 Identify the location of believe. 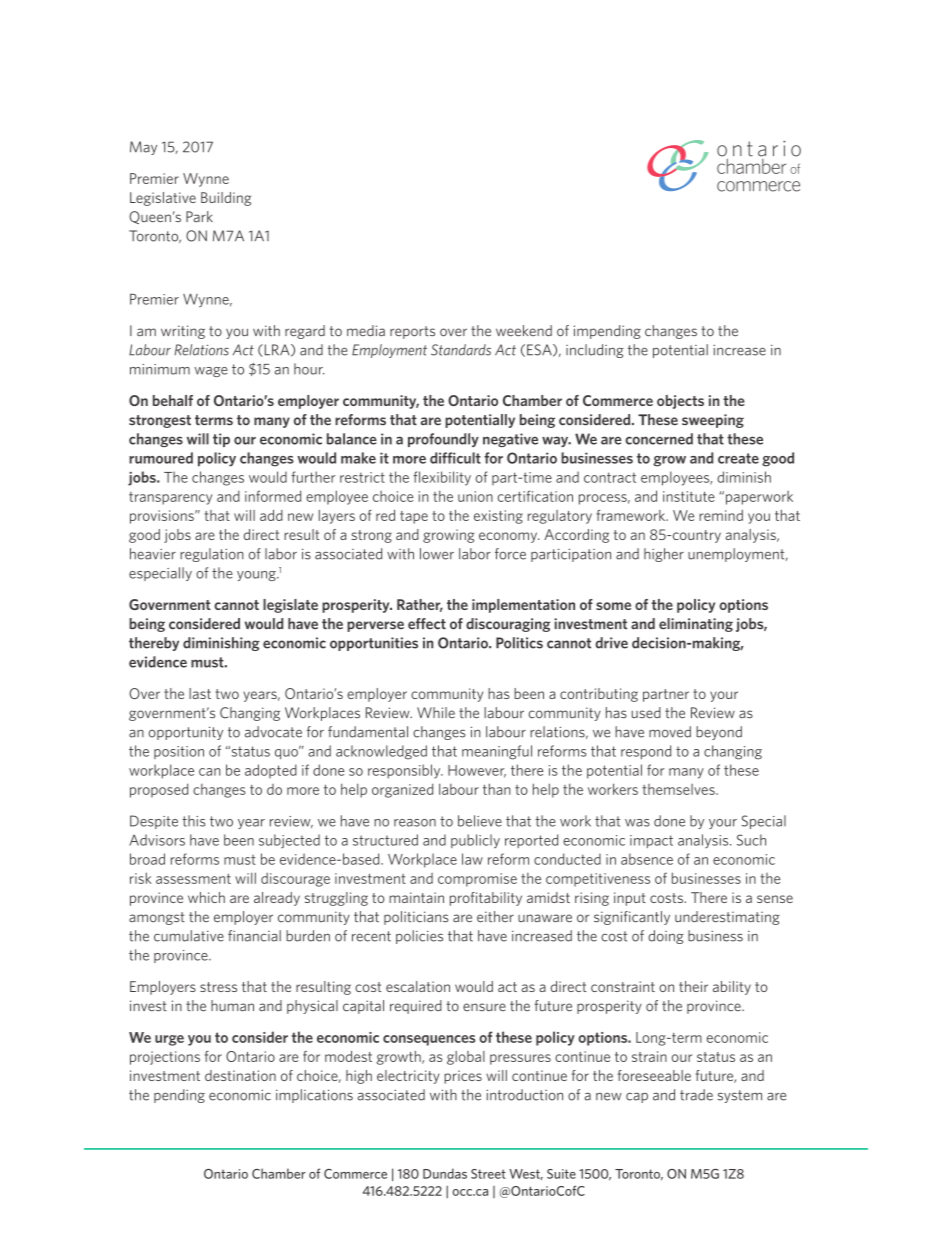
(480, 821).
